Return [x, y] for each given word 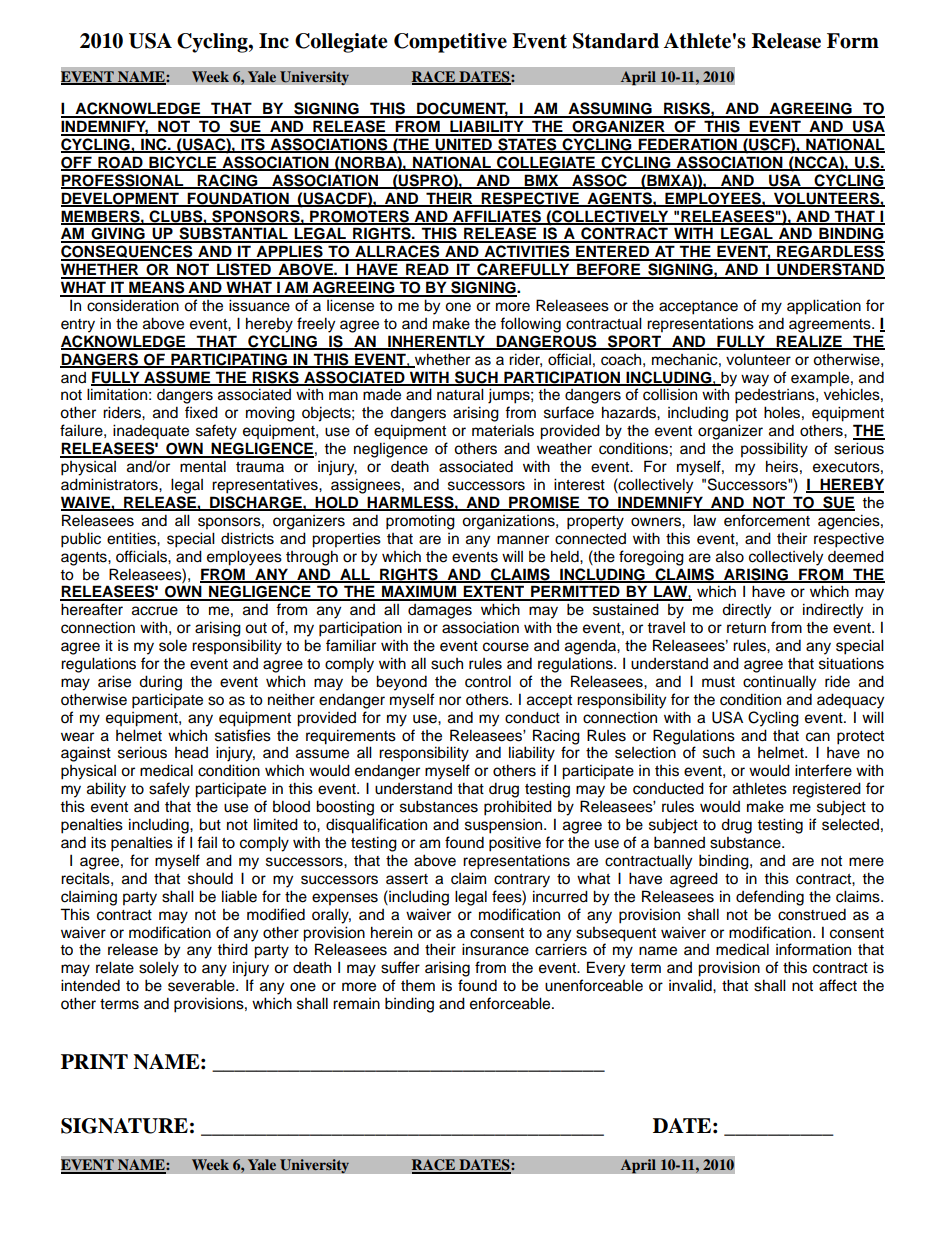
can [818, 737]
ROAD [120, 163]
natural [460, 394]
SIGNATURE [124, 1126]
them [418, 986]
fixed [201, 412]
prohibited [518, 808]
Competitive [450, 43]
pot [746, 415]
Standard [616, 41]
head [191, 753]
